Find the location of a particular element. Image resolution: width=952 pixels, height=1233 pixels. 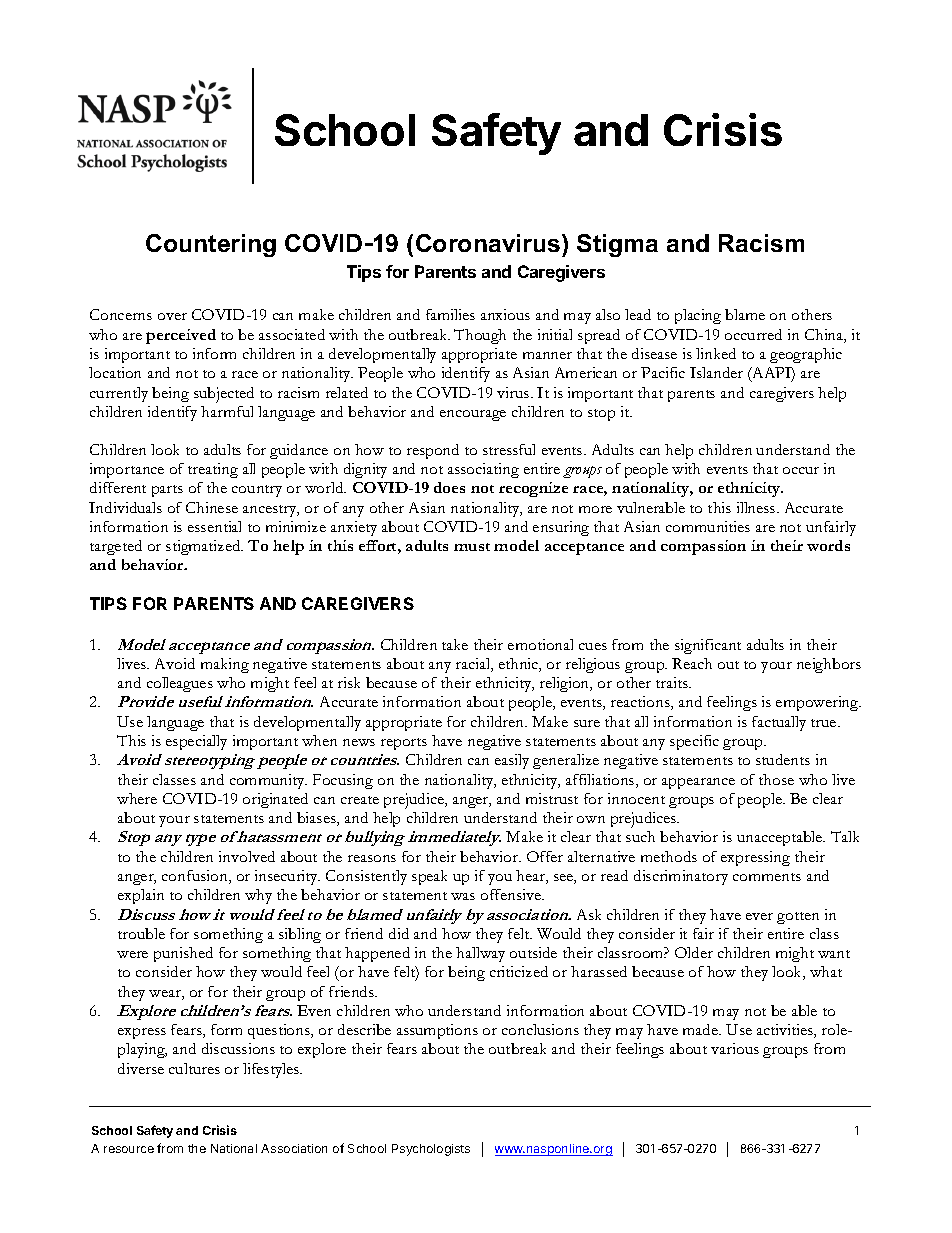

essential is located at coordinates (214, 526).
